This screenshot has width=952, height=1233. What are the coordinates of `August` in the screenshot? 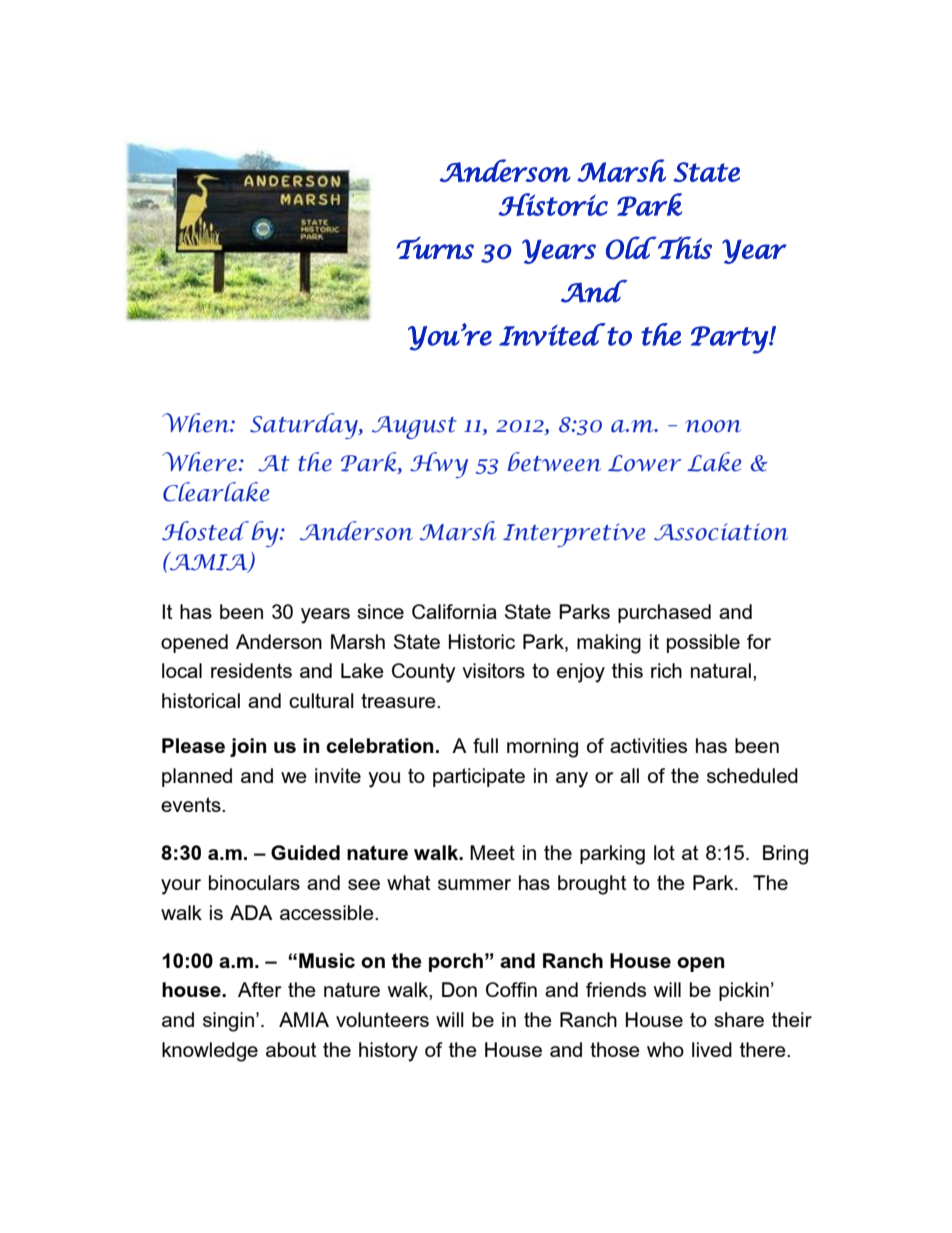 It's located at (414, 427).
